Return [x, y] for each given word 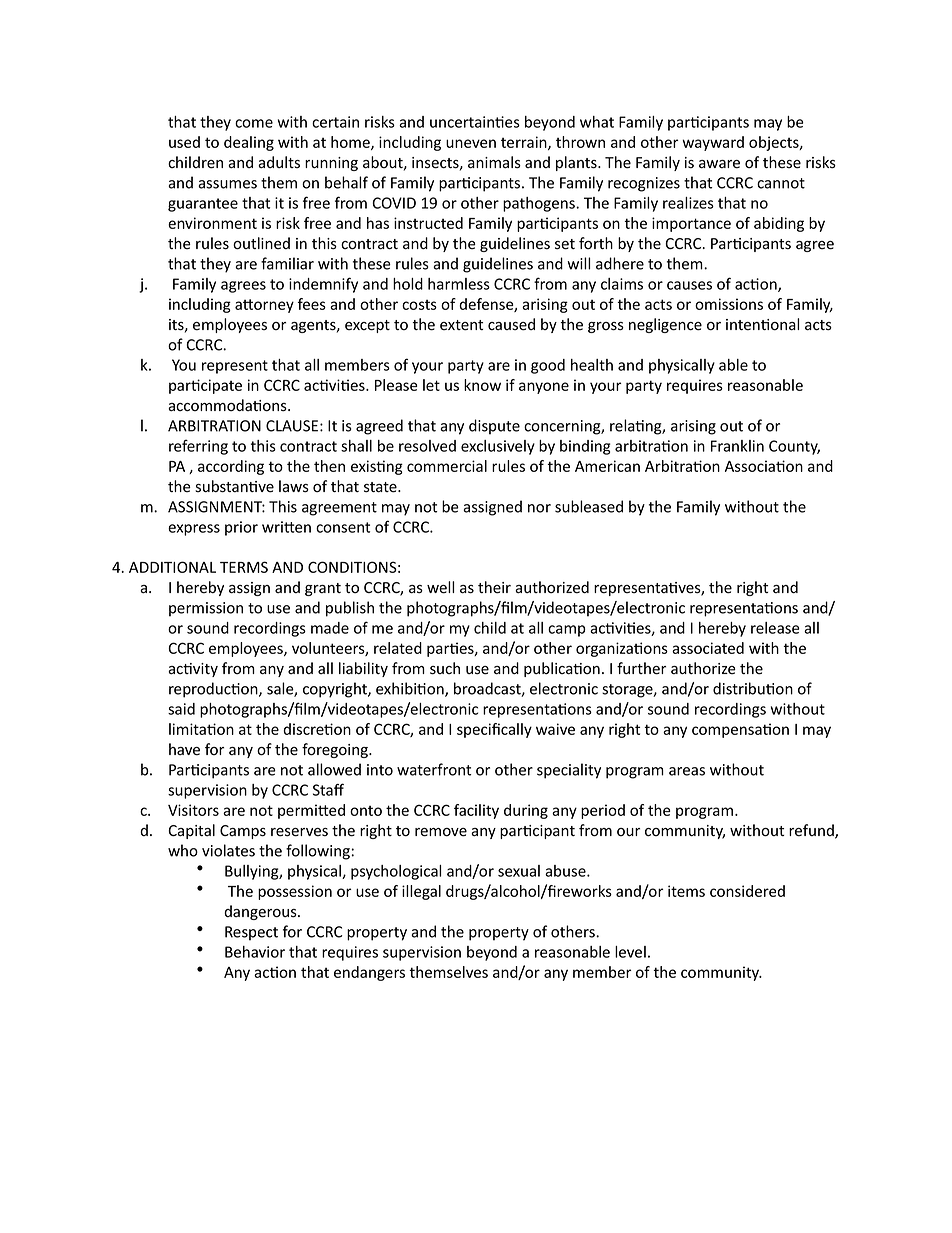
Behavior [255, 952]
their [494, 587]
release [775, 628]
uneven [471, 143]
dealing [249, 143]
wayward [713, 143]
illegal [421, 892]
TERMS [244, 567]
